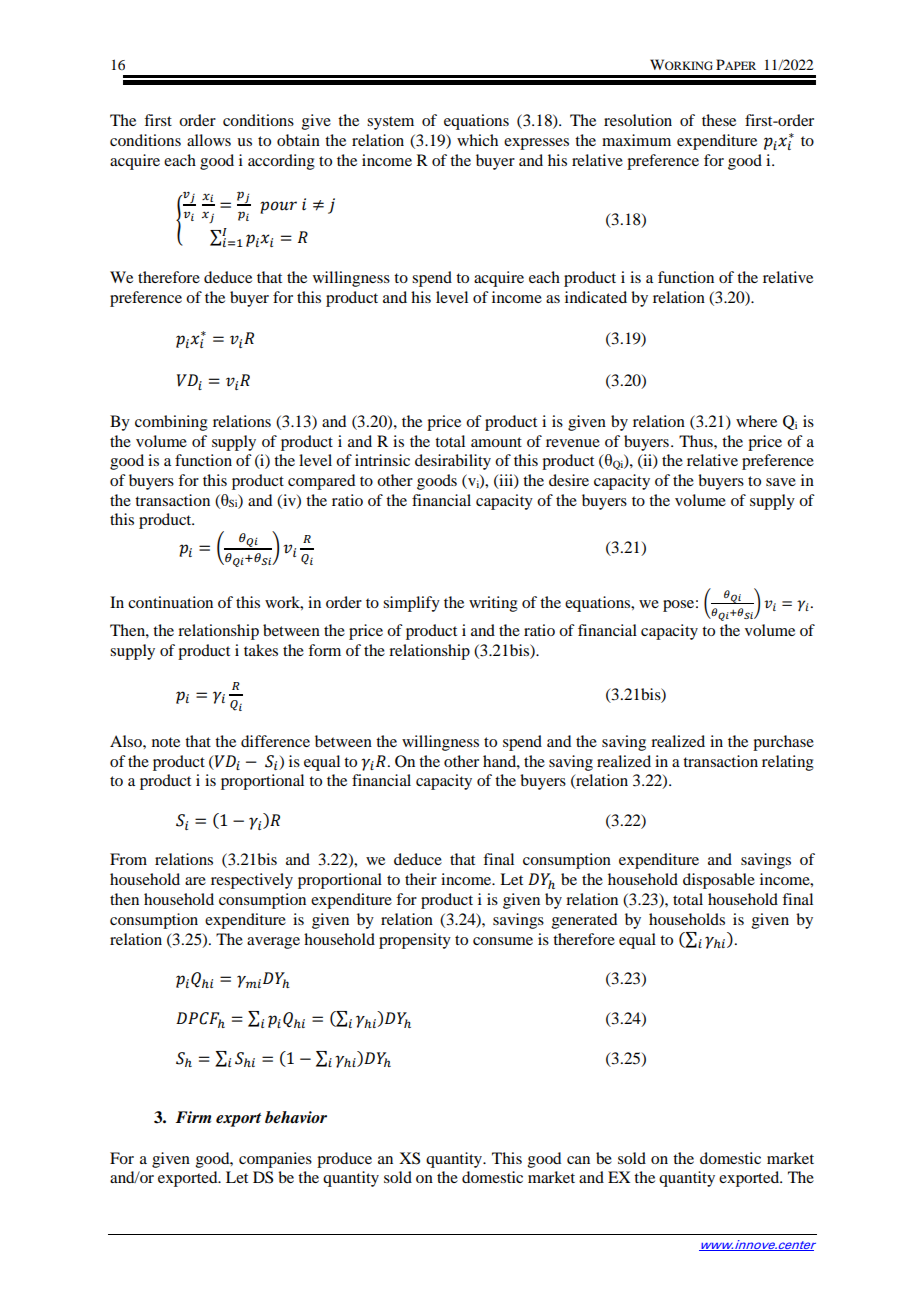  Describe the element at coordinates (477, 140) in the document. I see `which` at that location.
